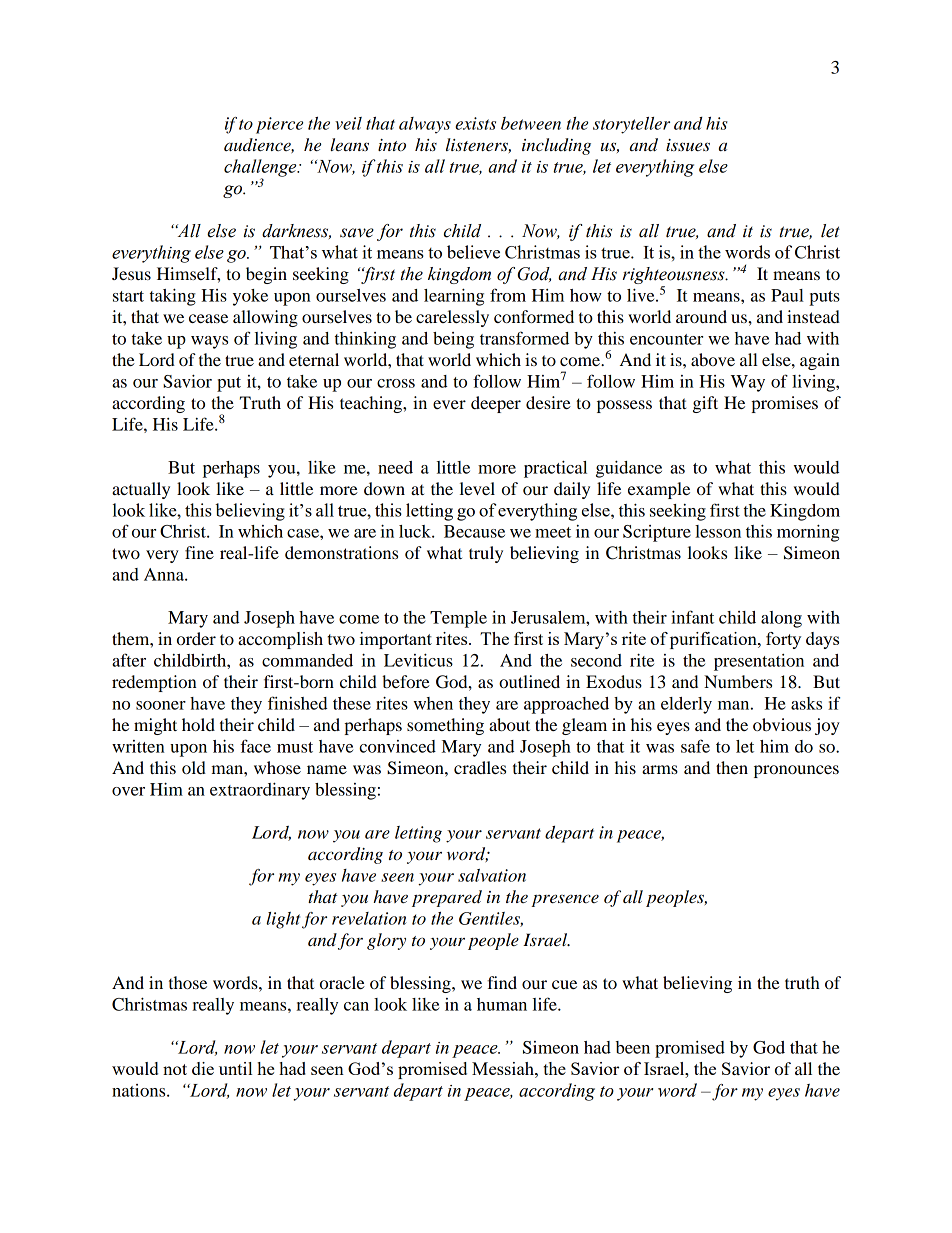 This image has height=1233, width=952. I want to click on until, so click(235, 1068).
